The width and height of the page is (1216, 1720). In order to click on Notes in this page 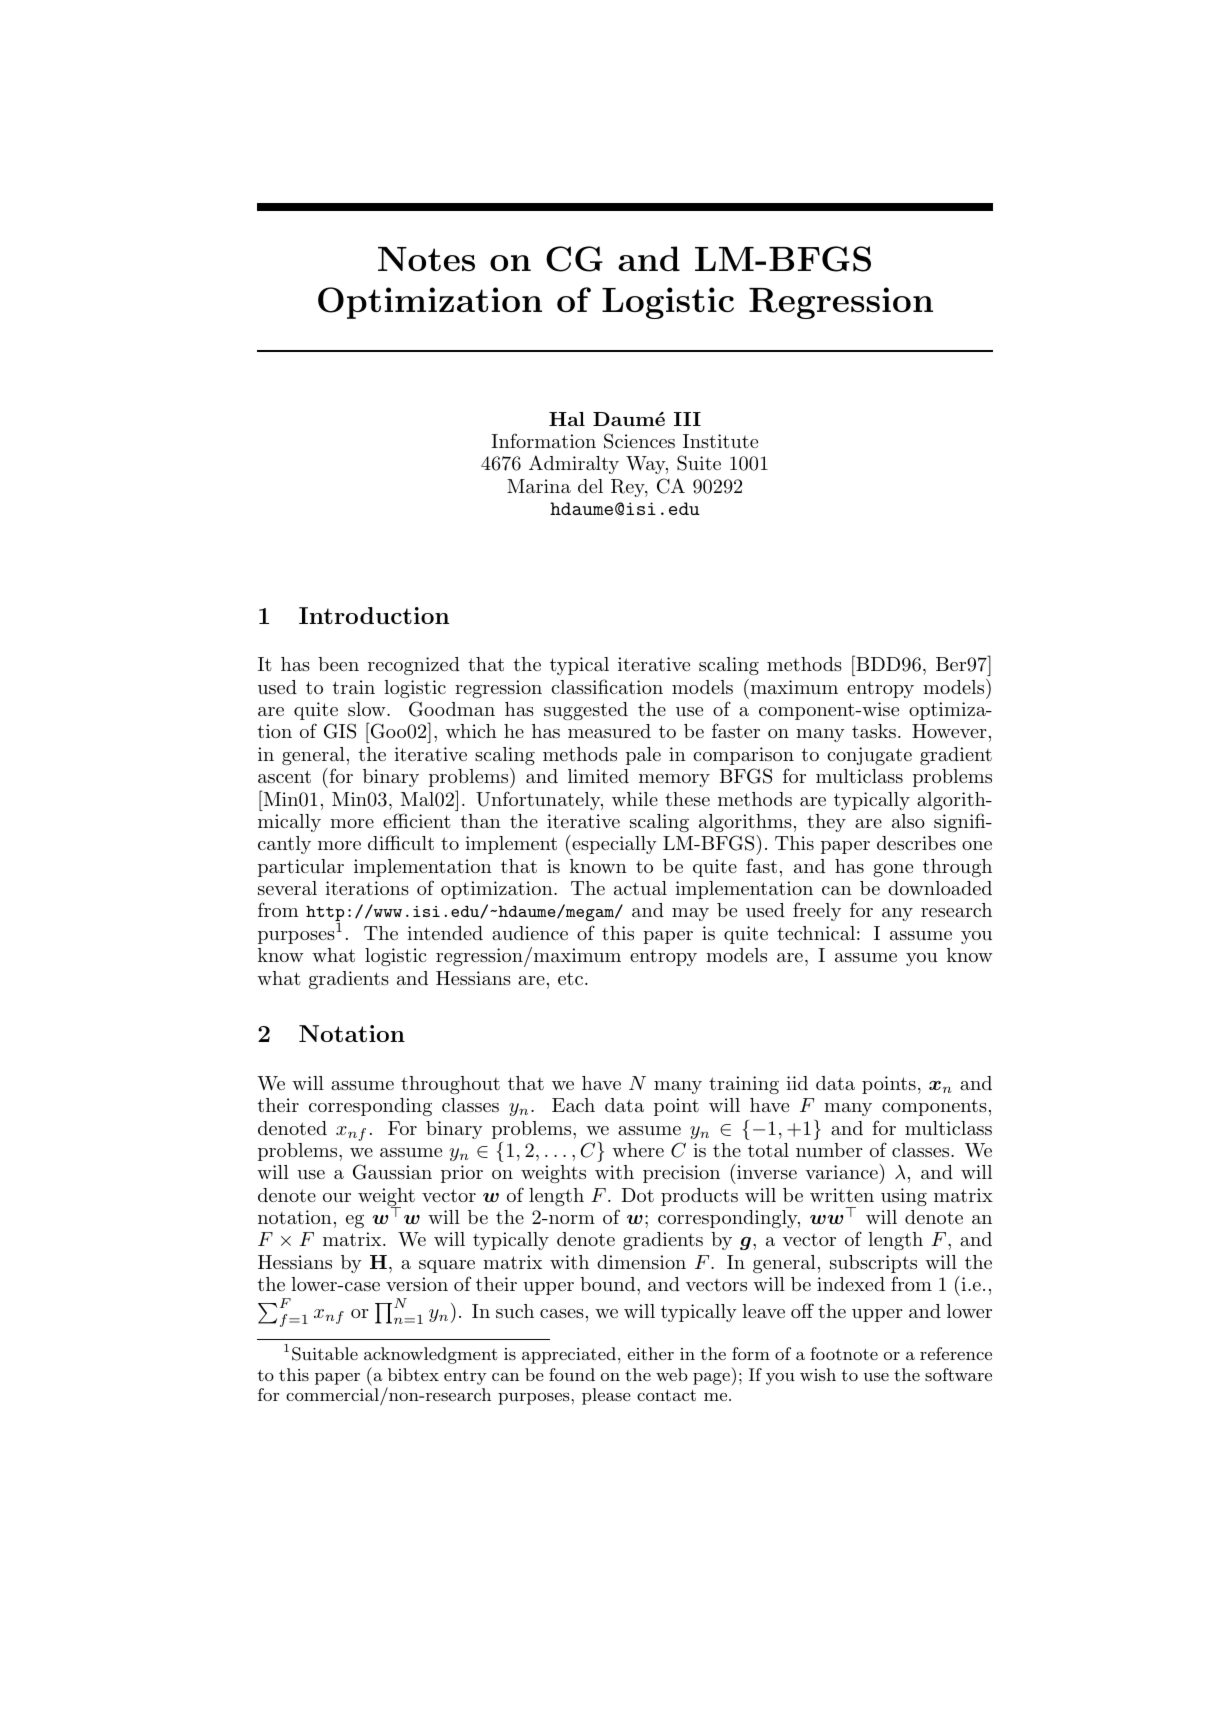, I will do `click(426, 259)`.
